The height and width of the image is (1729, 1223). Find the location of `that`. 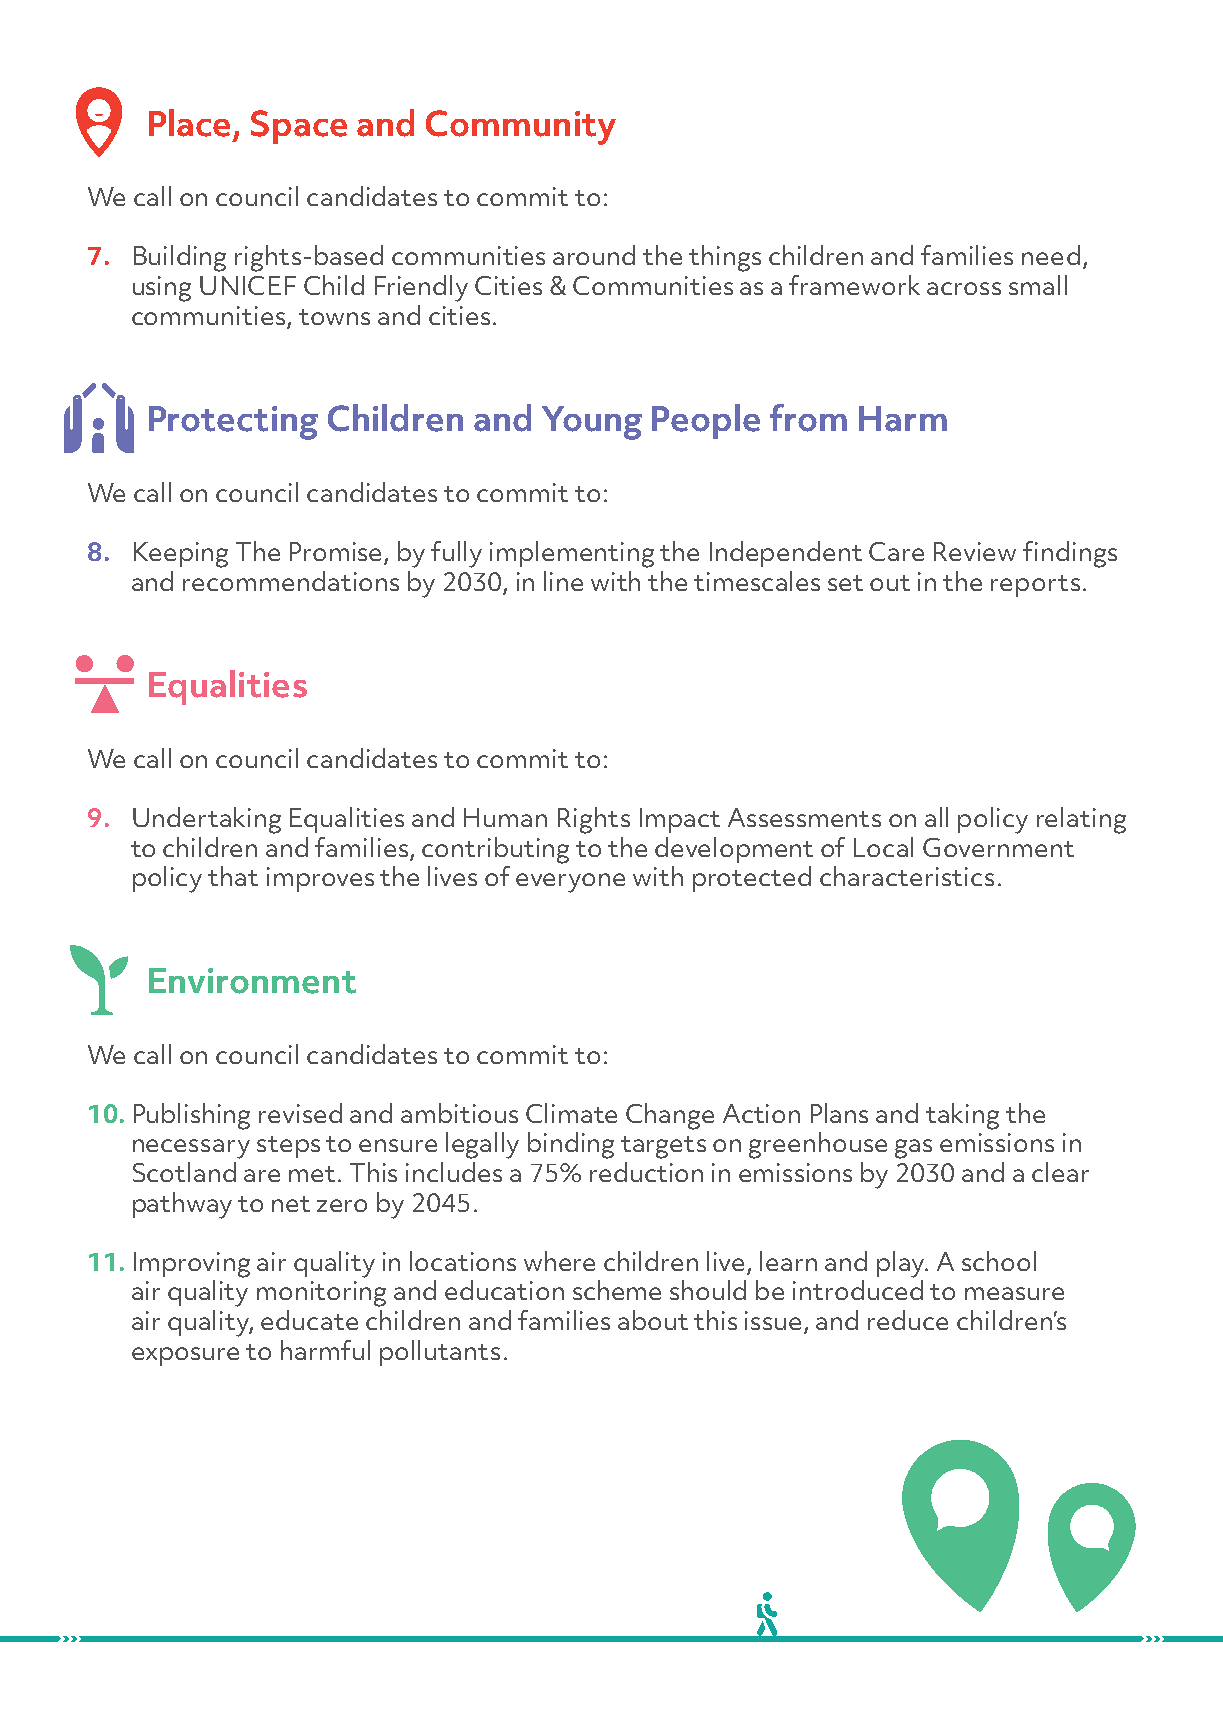

that is located at coordinates (233, 876).
